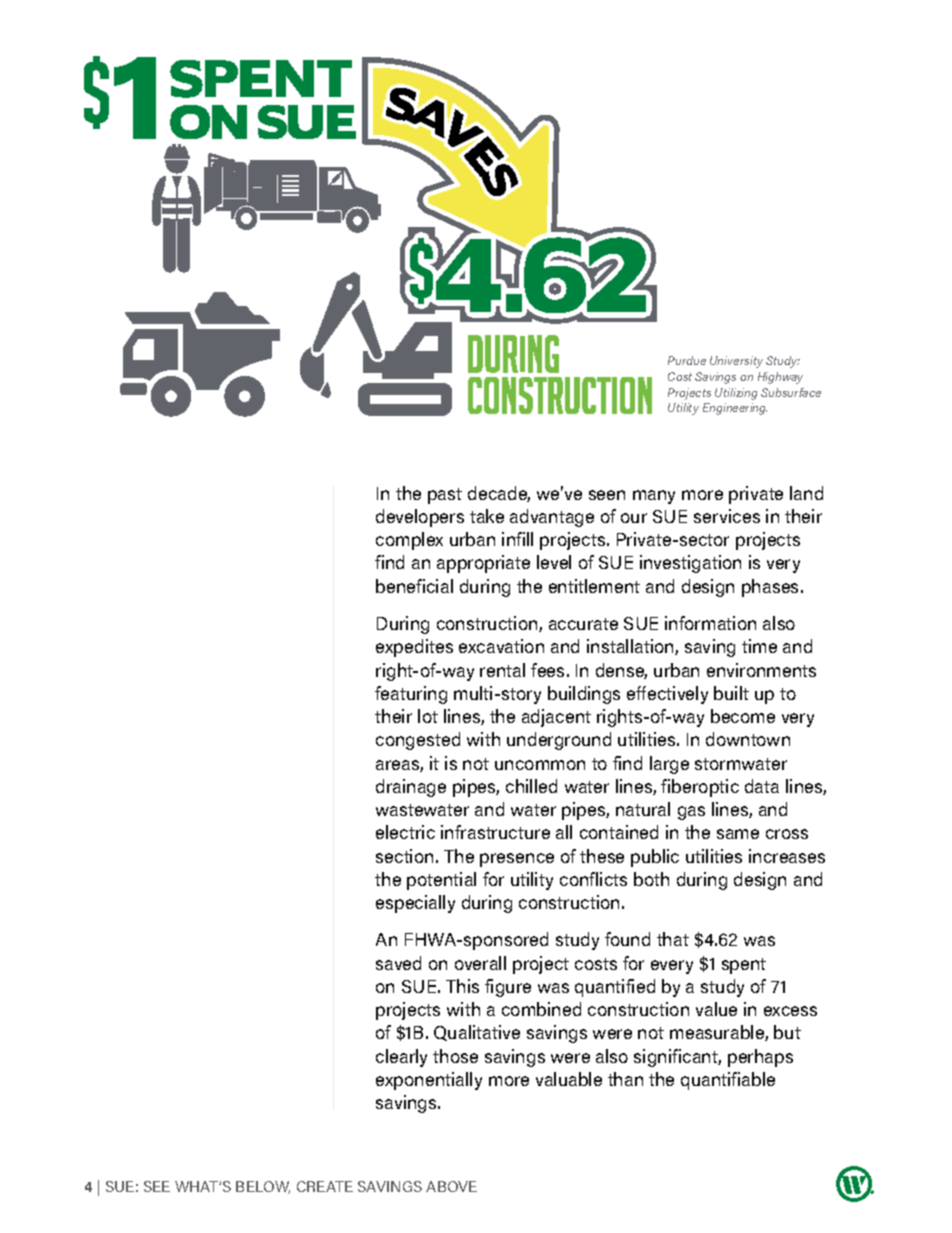  What do you see at coordinates (411, 788) in the image?
I see `drainage` at bounding box center [411, 788].
